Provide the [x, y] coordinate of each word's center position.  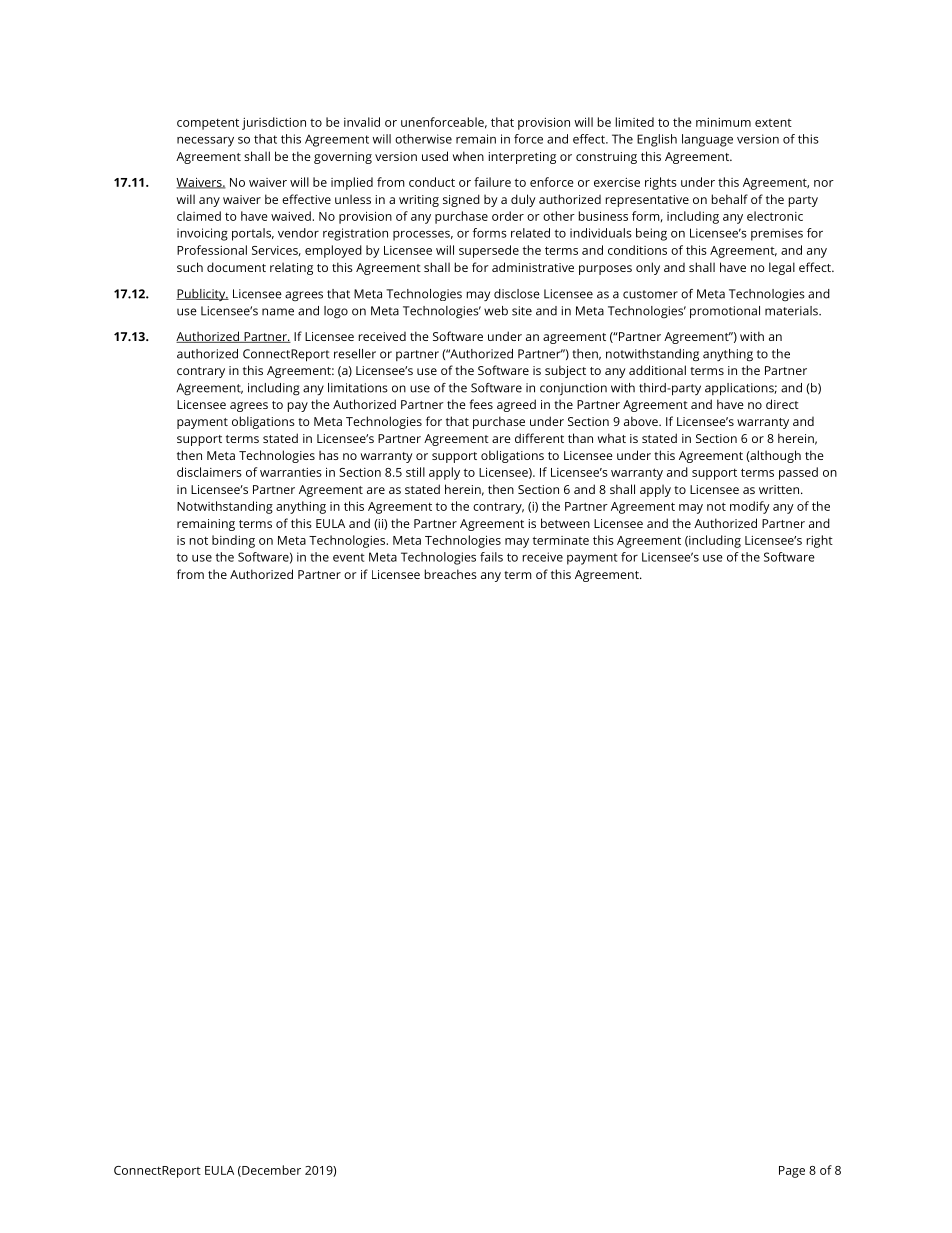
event [349, 557]
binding [233, 541]
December [270, 1171]
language [707, 140]
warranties [291, 472]
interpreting [522, 158]
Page [792, 1172]
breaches [451, 574]
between [565, 523]
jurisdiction [274, 123]
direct [782, 404]
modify [750, 507]
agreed [516, 405]
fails [491, 557]
